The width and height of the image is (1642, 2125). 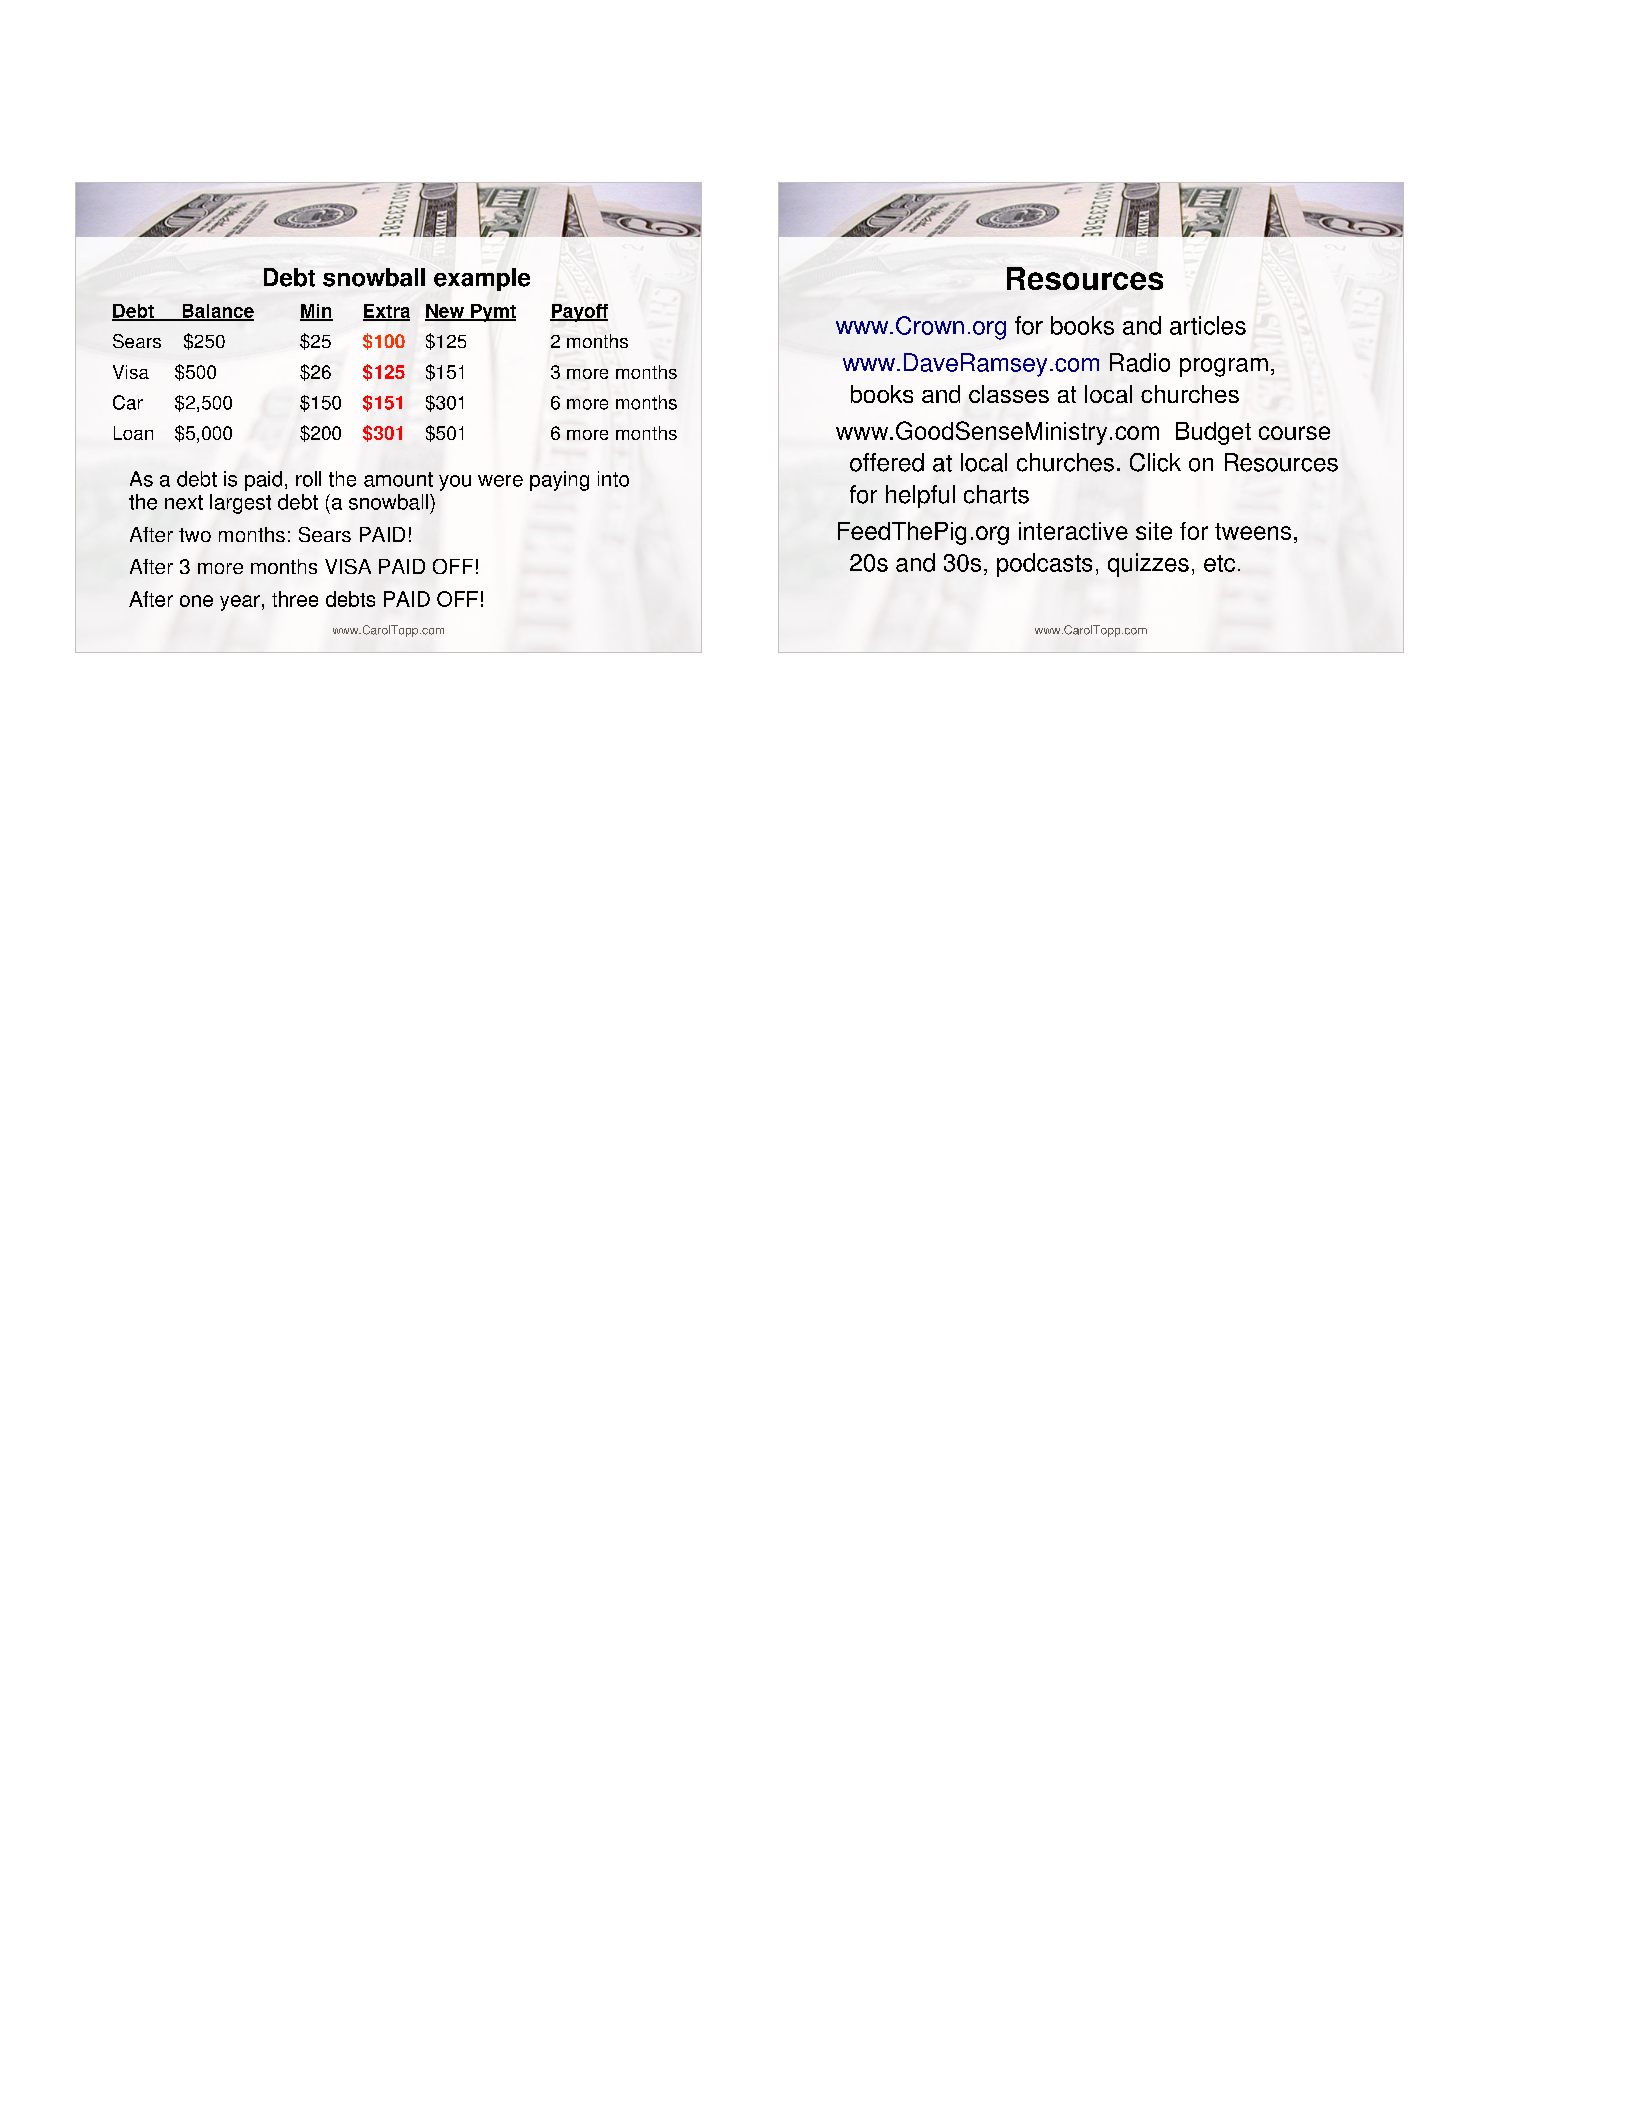 I want to click on podcasts, so click(x=1044, y=565).
